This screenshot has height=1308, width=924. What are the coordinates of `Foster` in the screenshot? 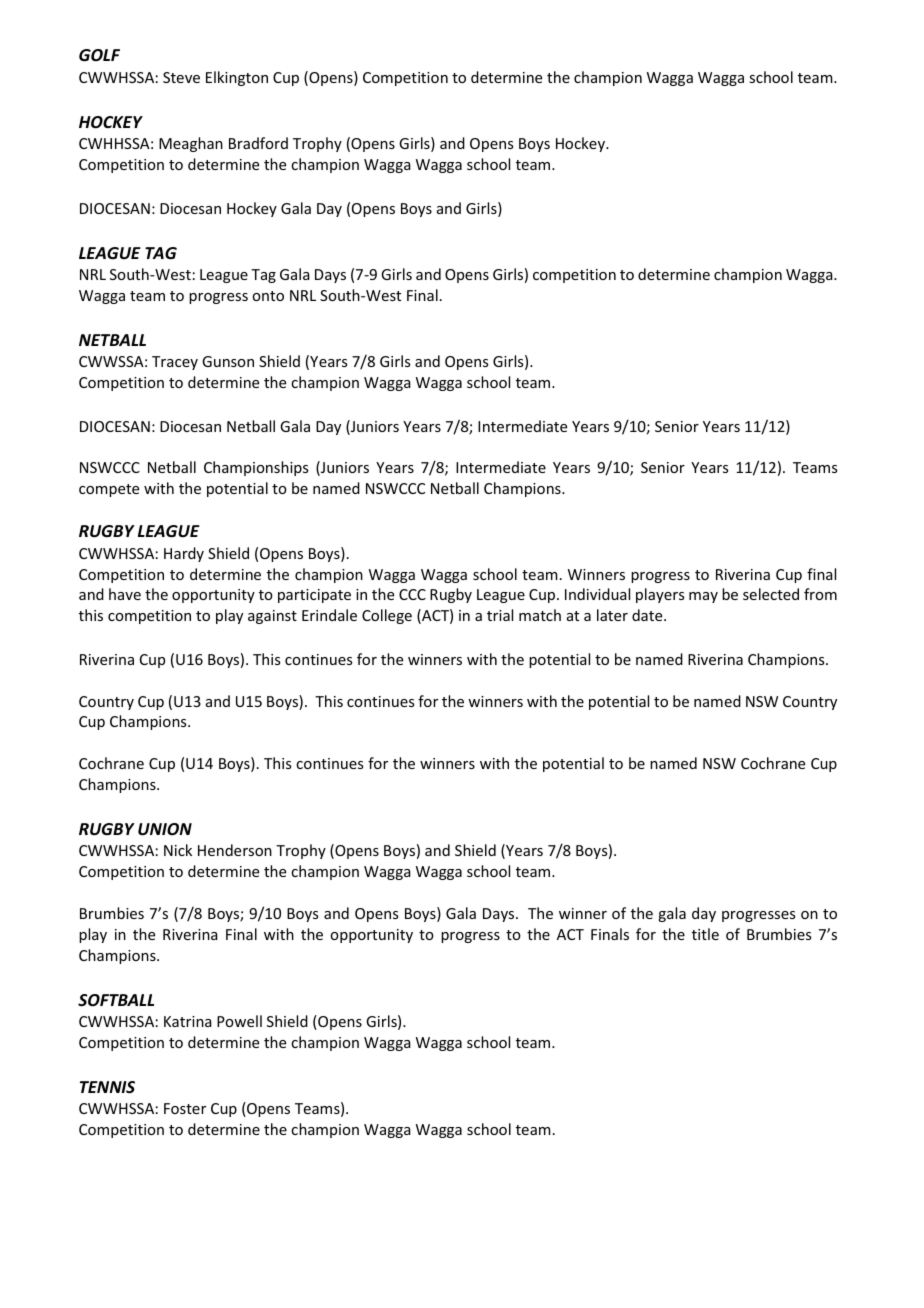 It's located at (185, 1108).
